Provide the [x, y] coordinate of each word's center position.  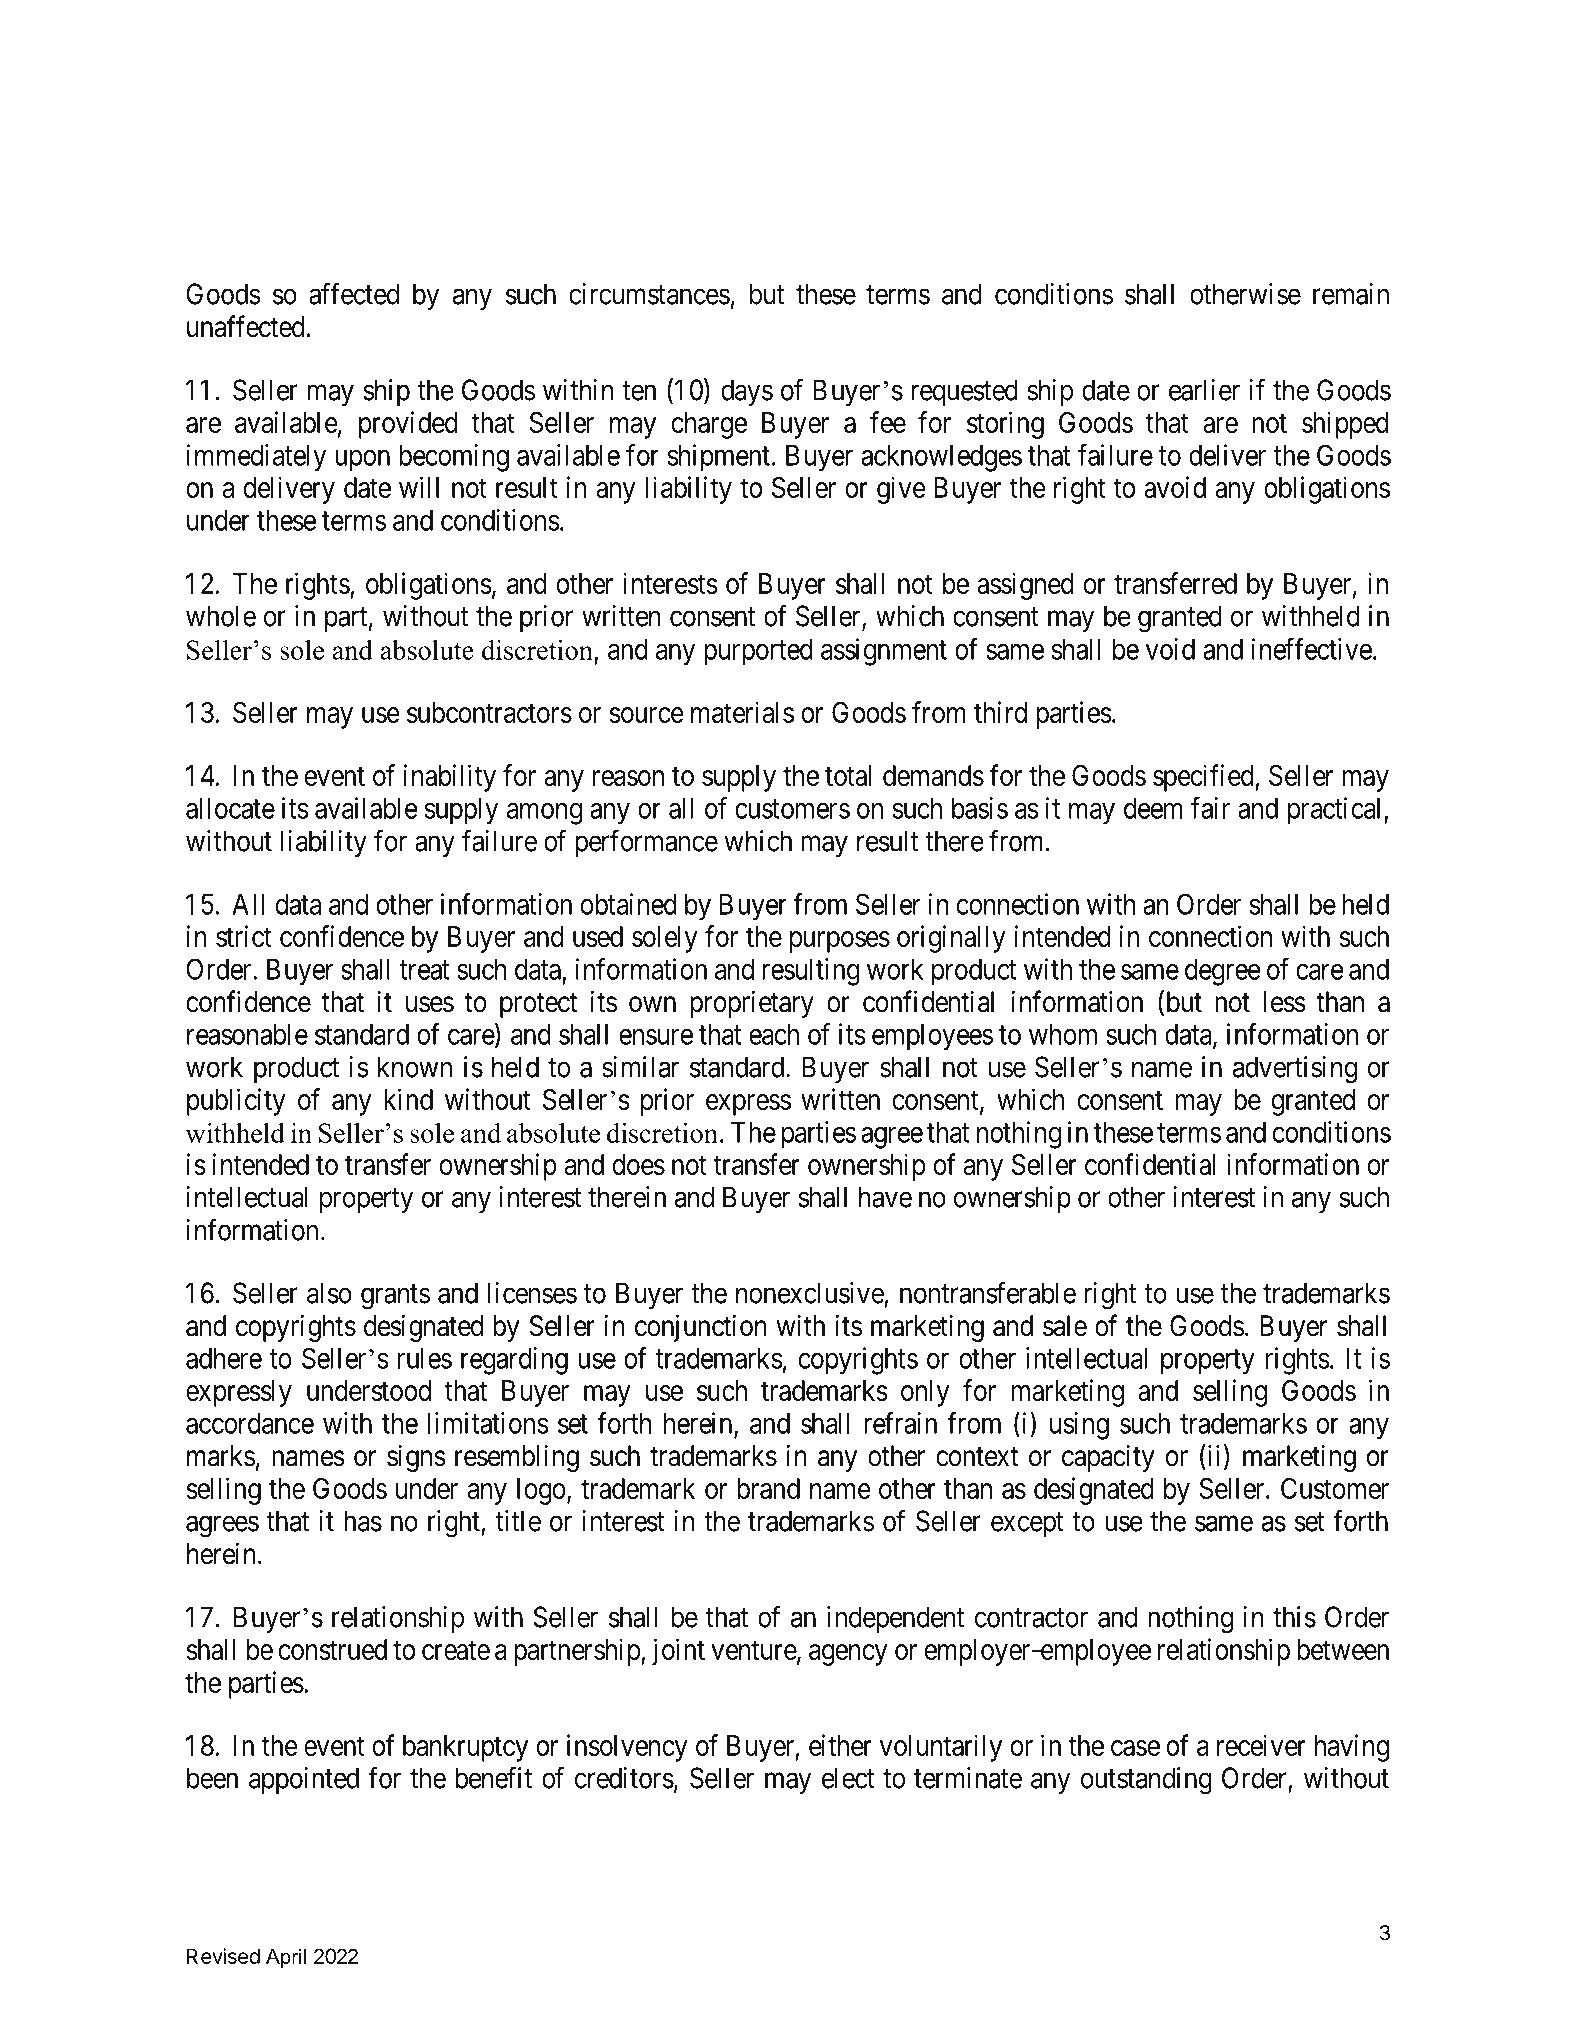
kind [408, 1099]
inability [450, 778]
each [774, 1034]
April [286, 1958]
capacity [1108, 1458]
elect [848, 1778]
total [848, 775]
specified [1204, 778]
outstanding [1146, 1781]
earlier [1204, 390]
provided [408, 425]
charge [709, 425]
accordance [250, 1423]
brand [768, 1488]
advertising [1295, 1070]
